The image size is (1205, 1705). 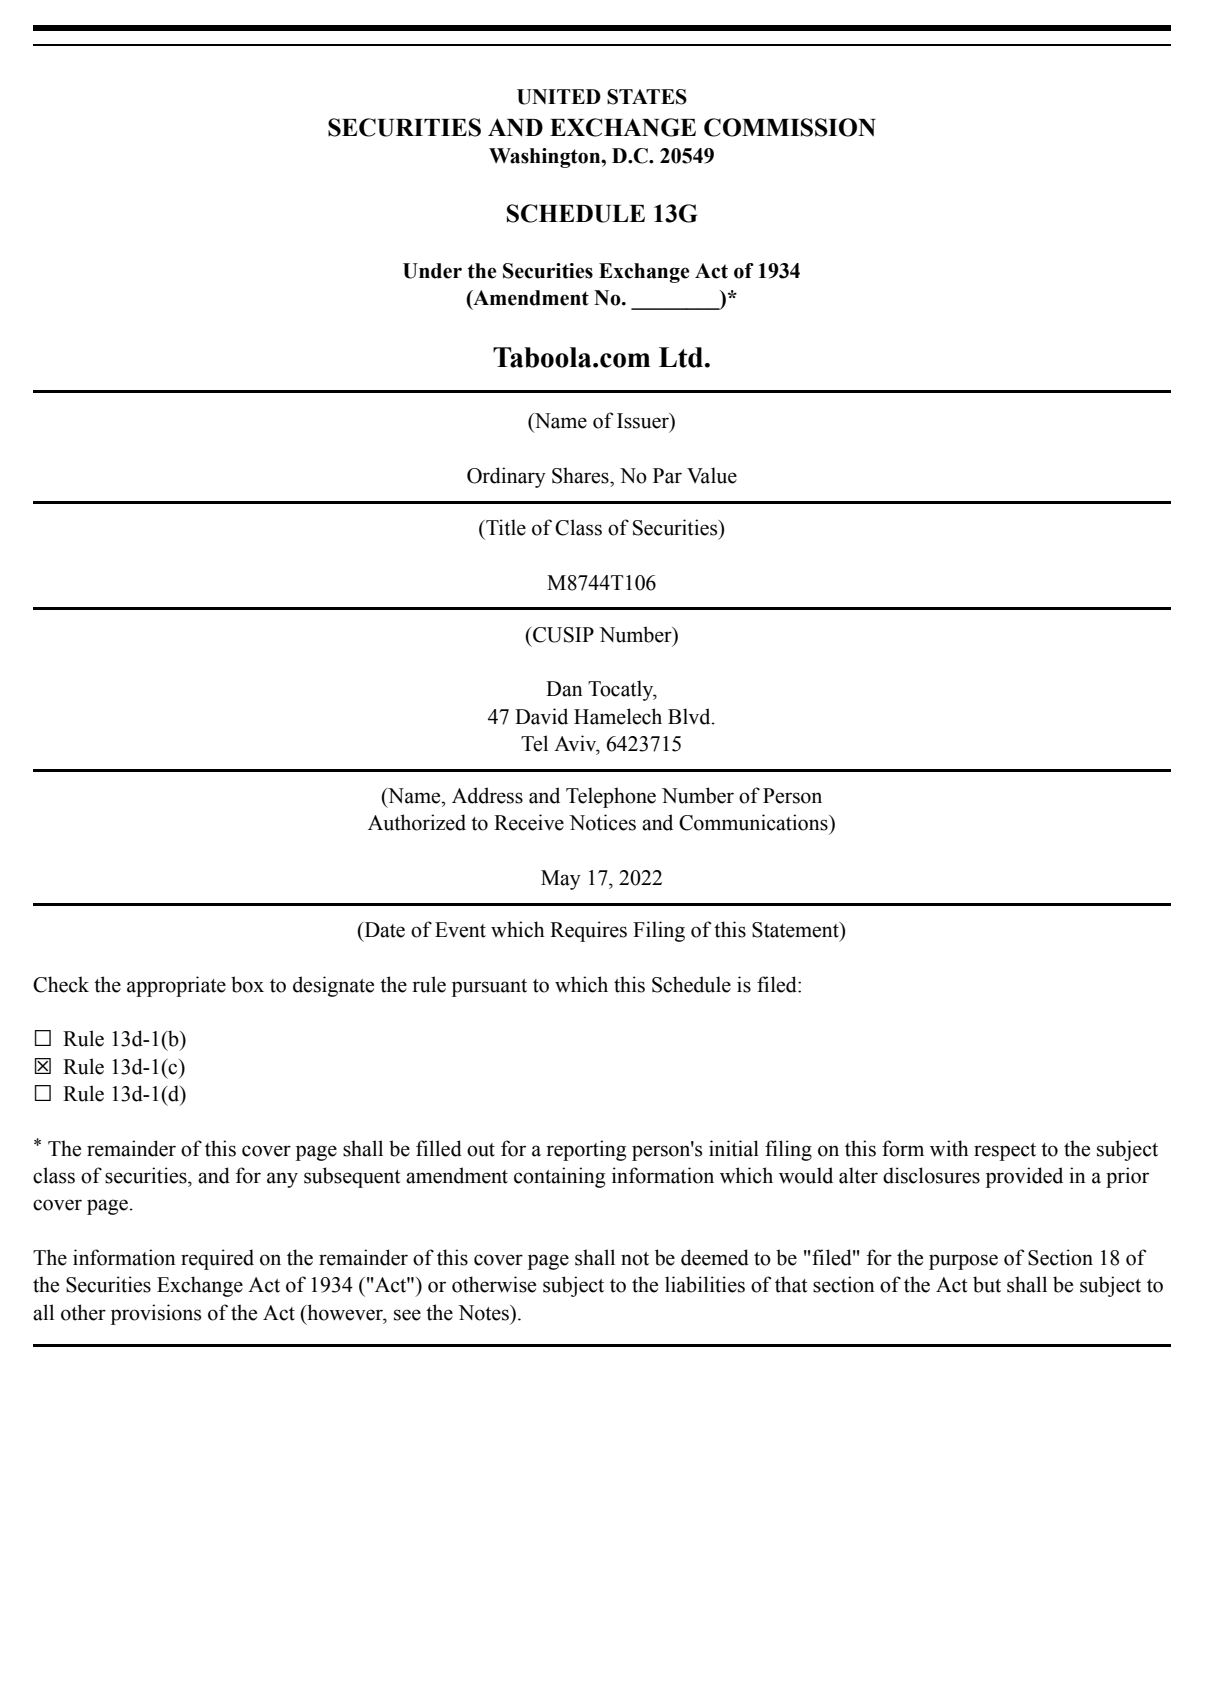 I want to click on Title, so click(x=505, y=527).
